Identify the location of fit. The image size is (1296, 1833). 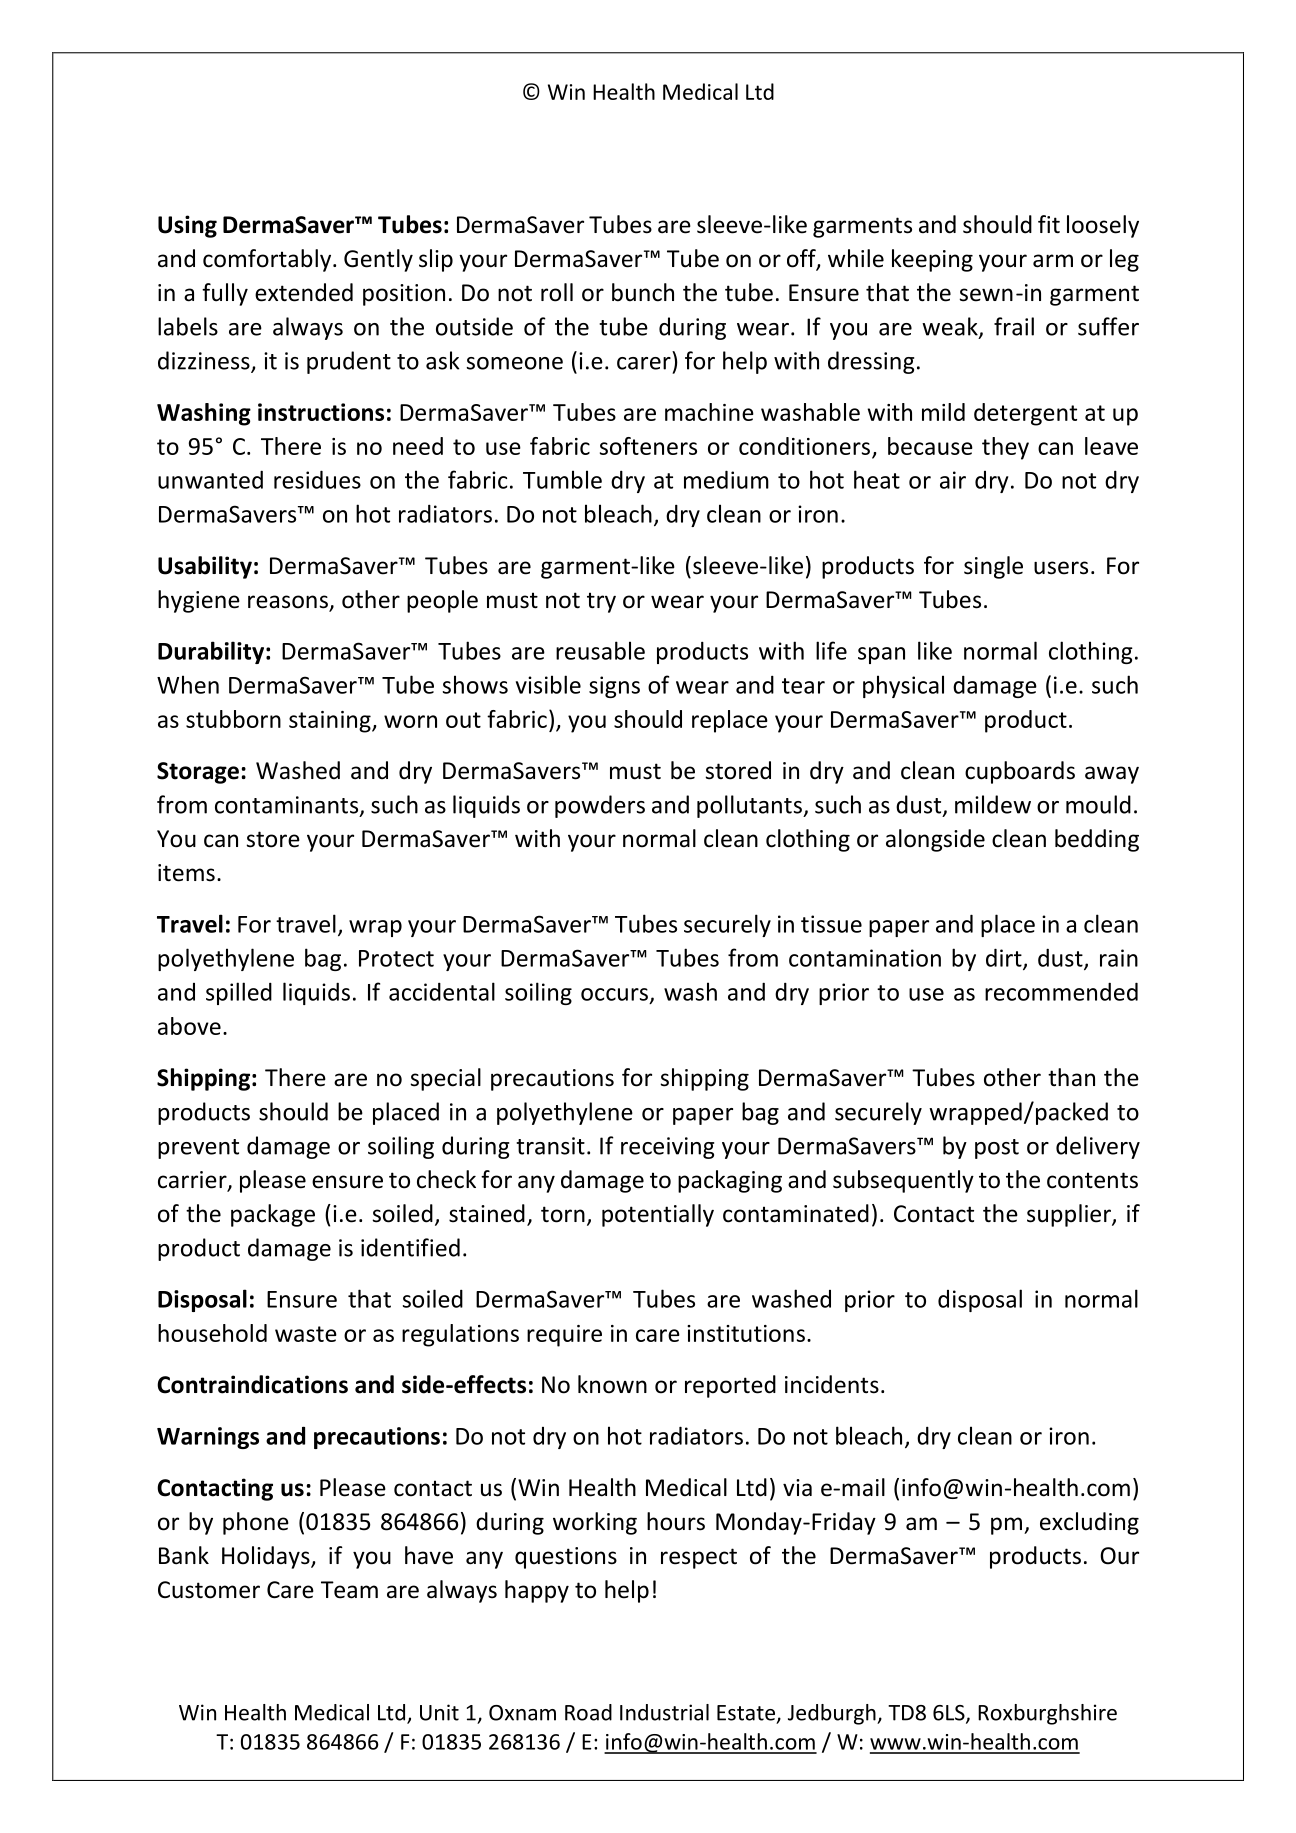
(1049, 224).
